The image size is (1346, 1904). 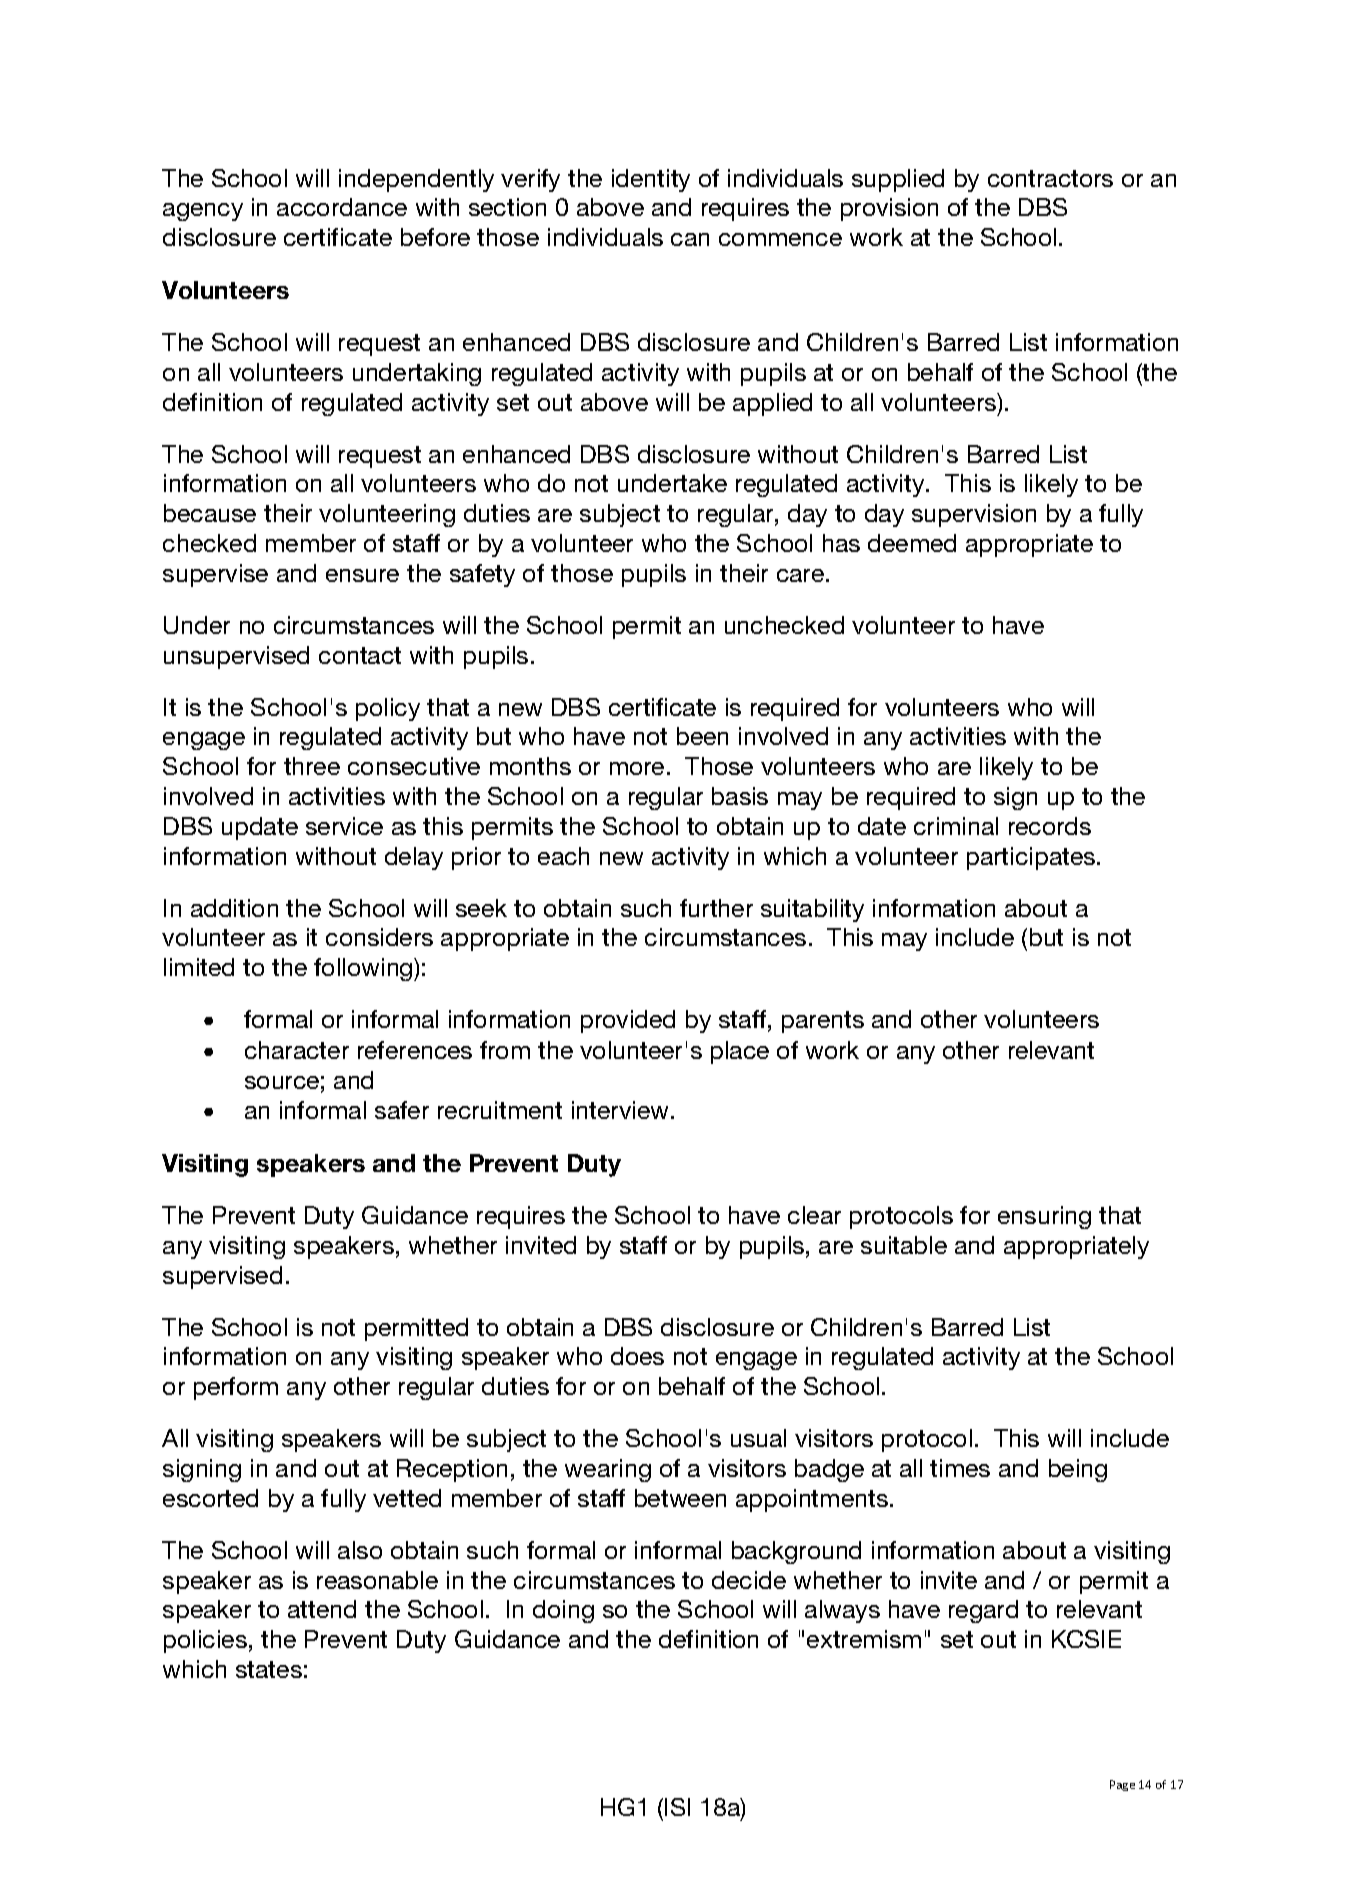 What do you see at coordinates (637, 1356) in the screenshot?
I see `does` at bounding box center [637, 1356].
